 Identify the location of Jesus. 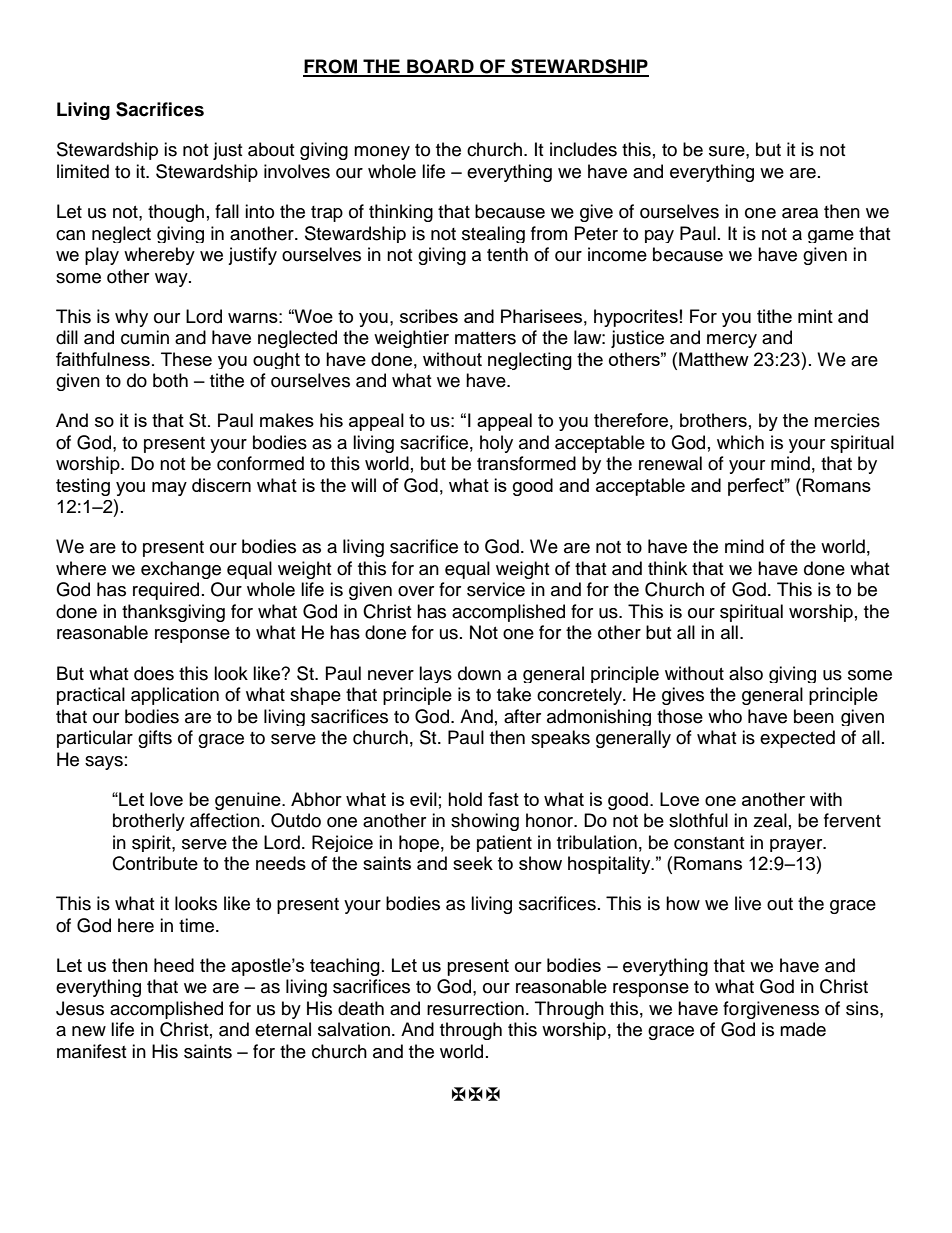
(80, 1008).
